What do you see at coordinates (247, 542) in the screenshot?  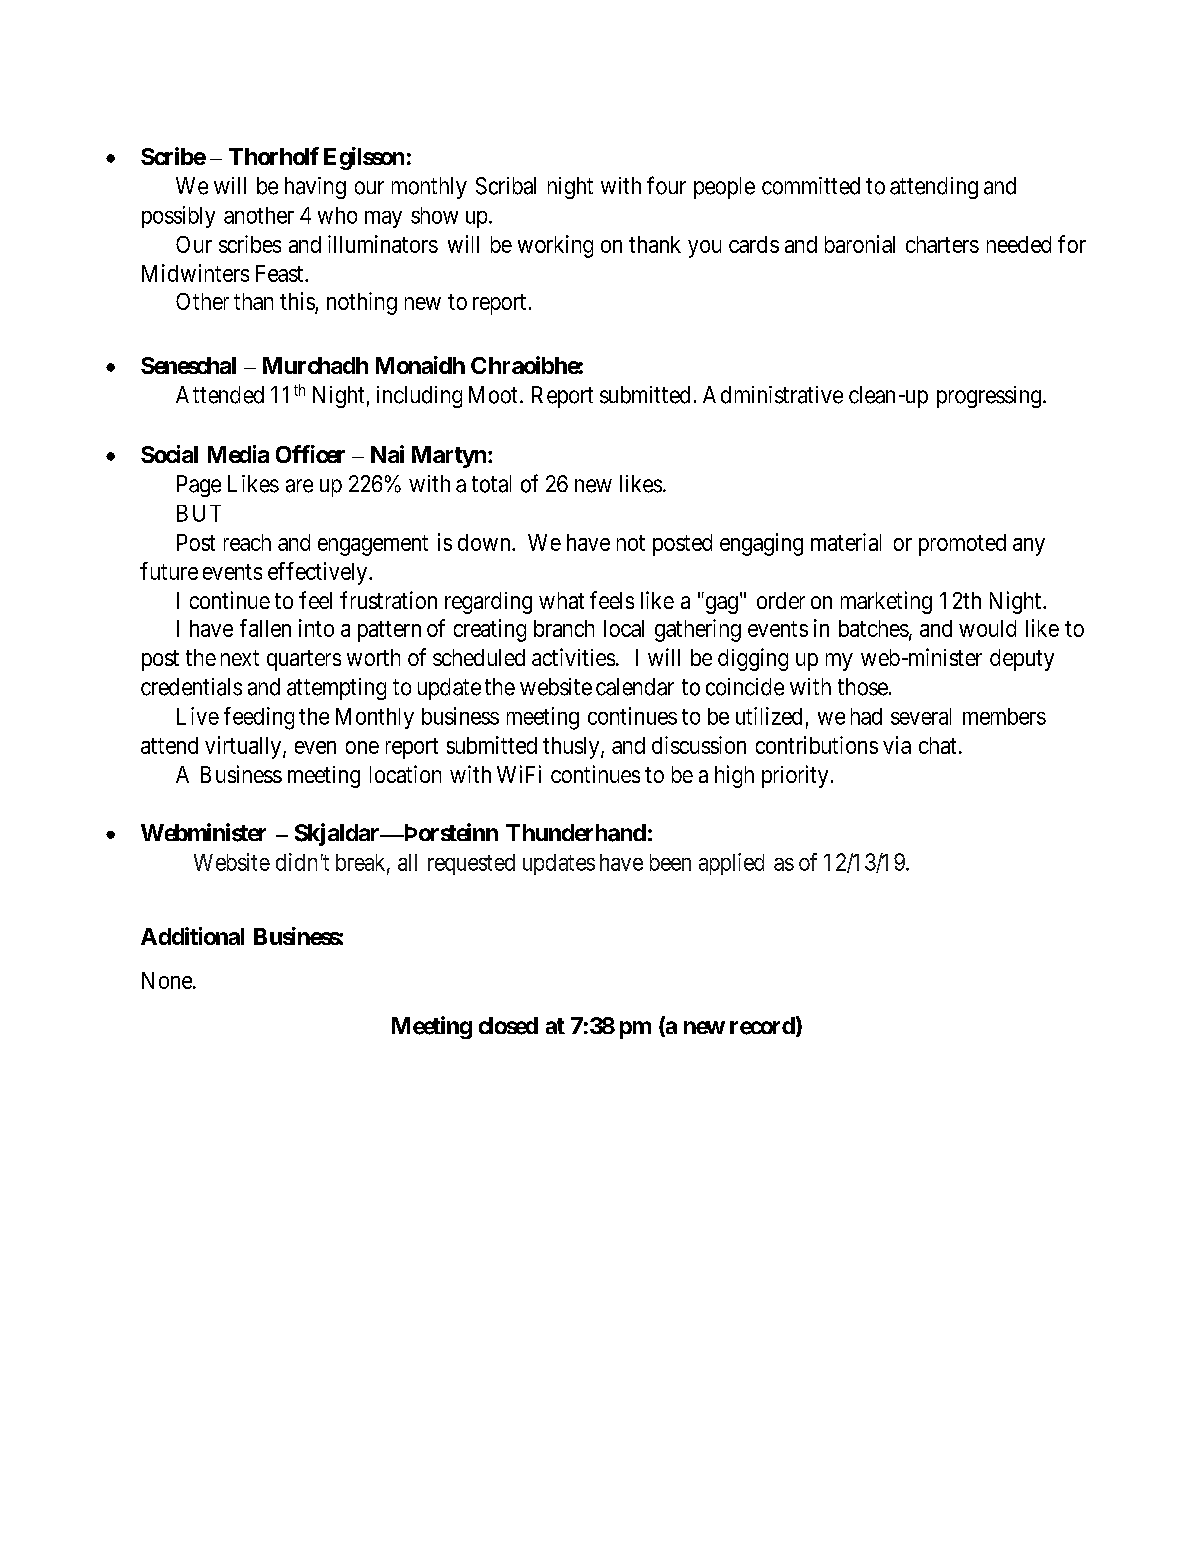 I see `reach` at bounding box center [247, 542].
